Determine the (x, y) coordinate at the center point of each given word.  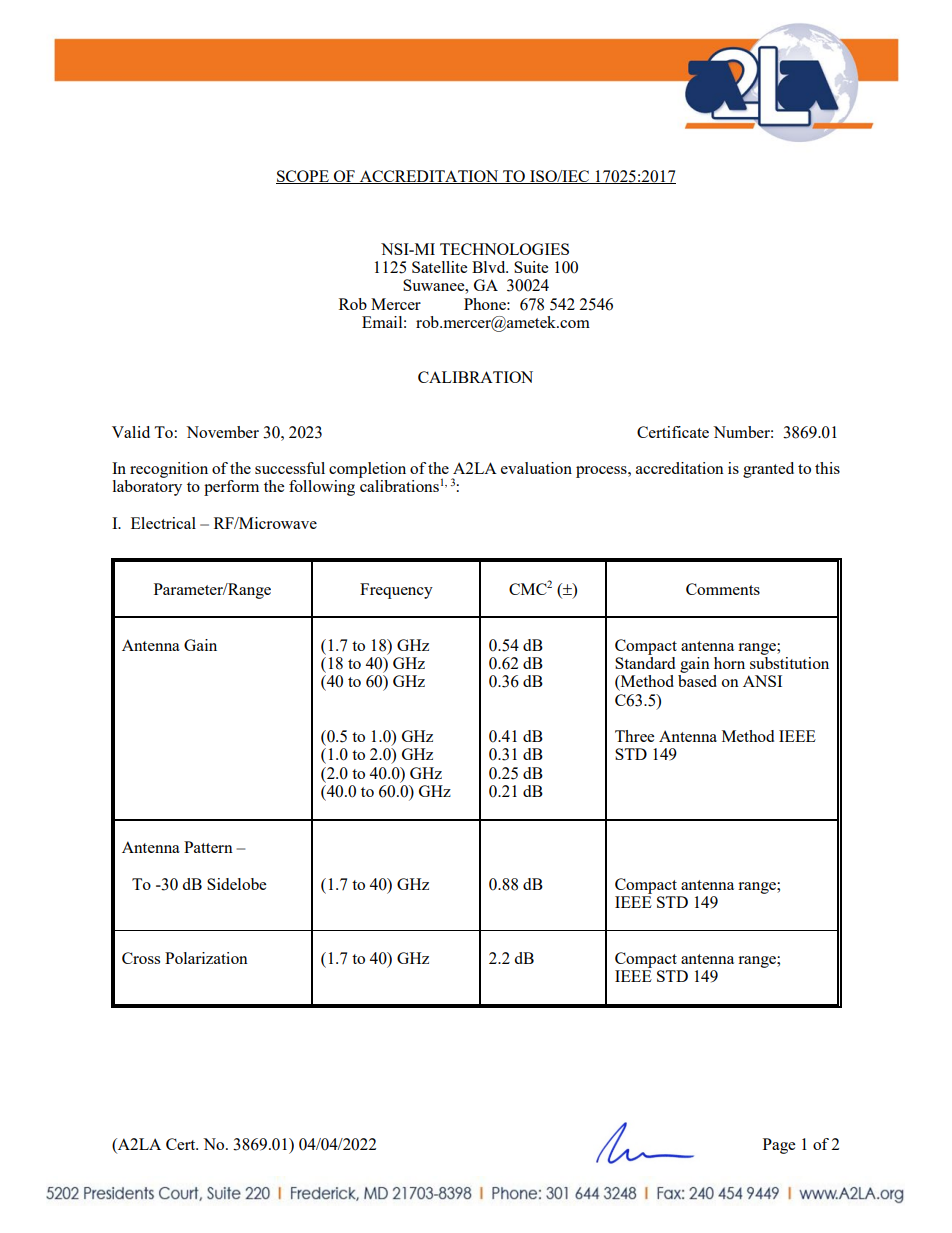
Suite (531, 267)
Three (634, 736)
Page (779, 1146)
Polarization (206, 958)
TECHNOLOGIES (504, 249)
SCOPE (303, 177)
